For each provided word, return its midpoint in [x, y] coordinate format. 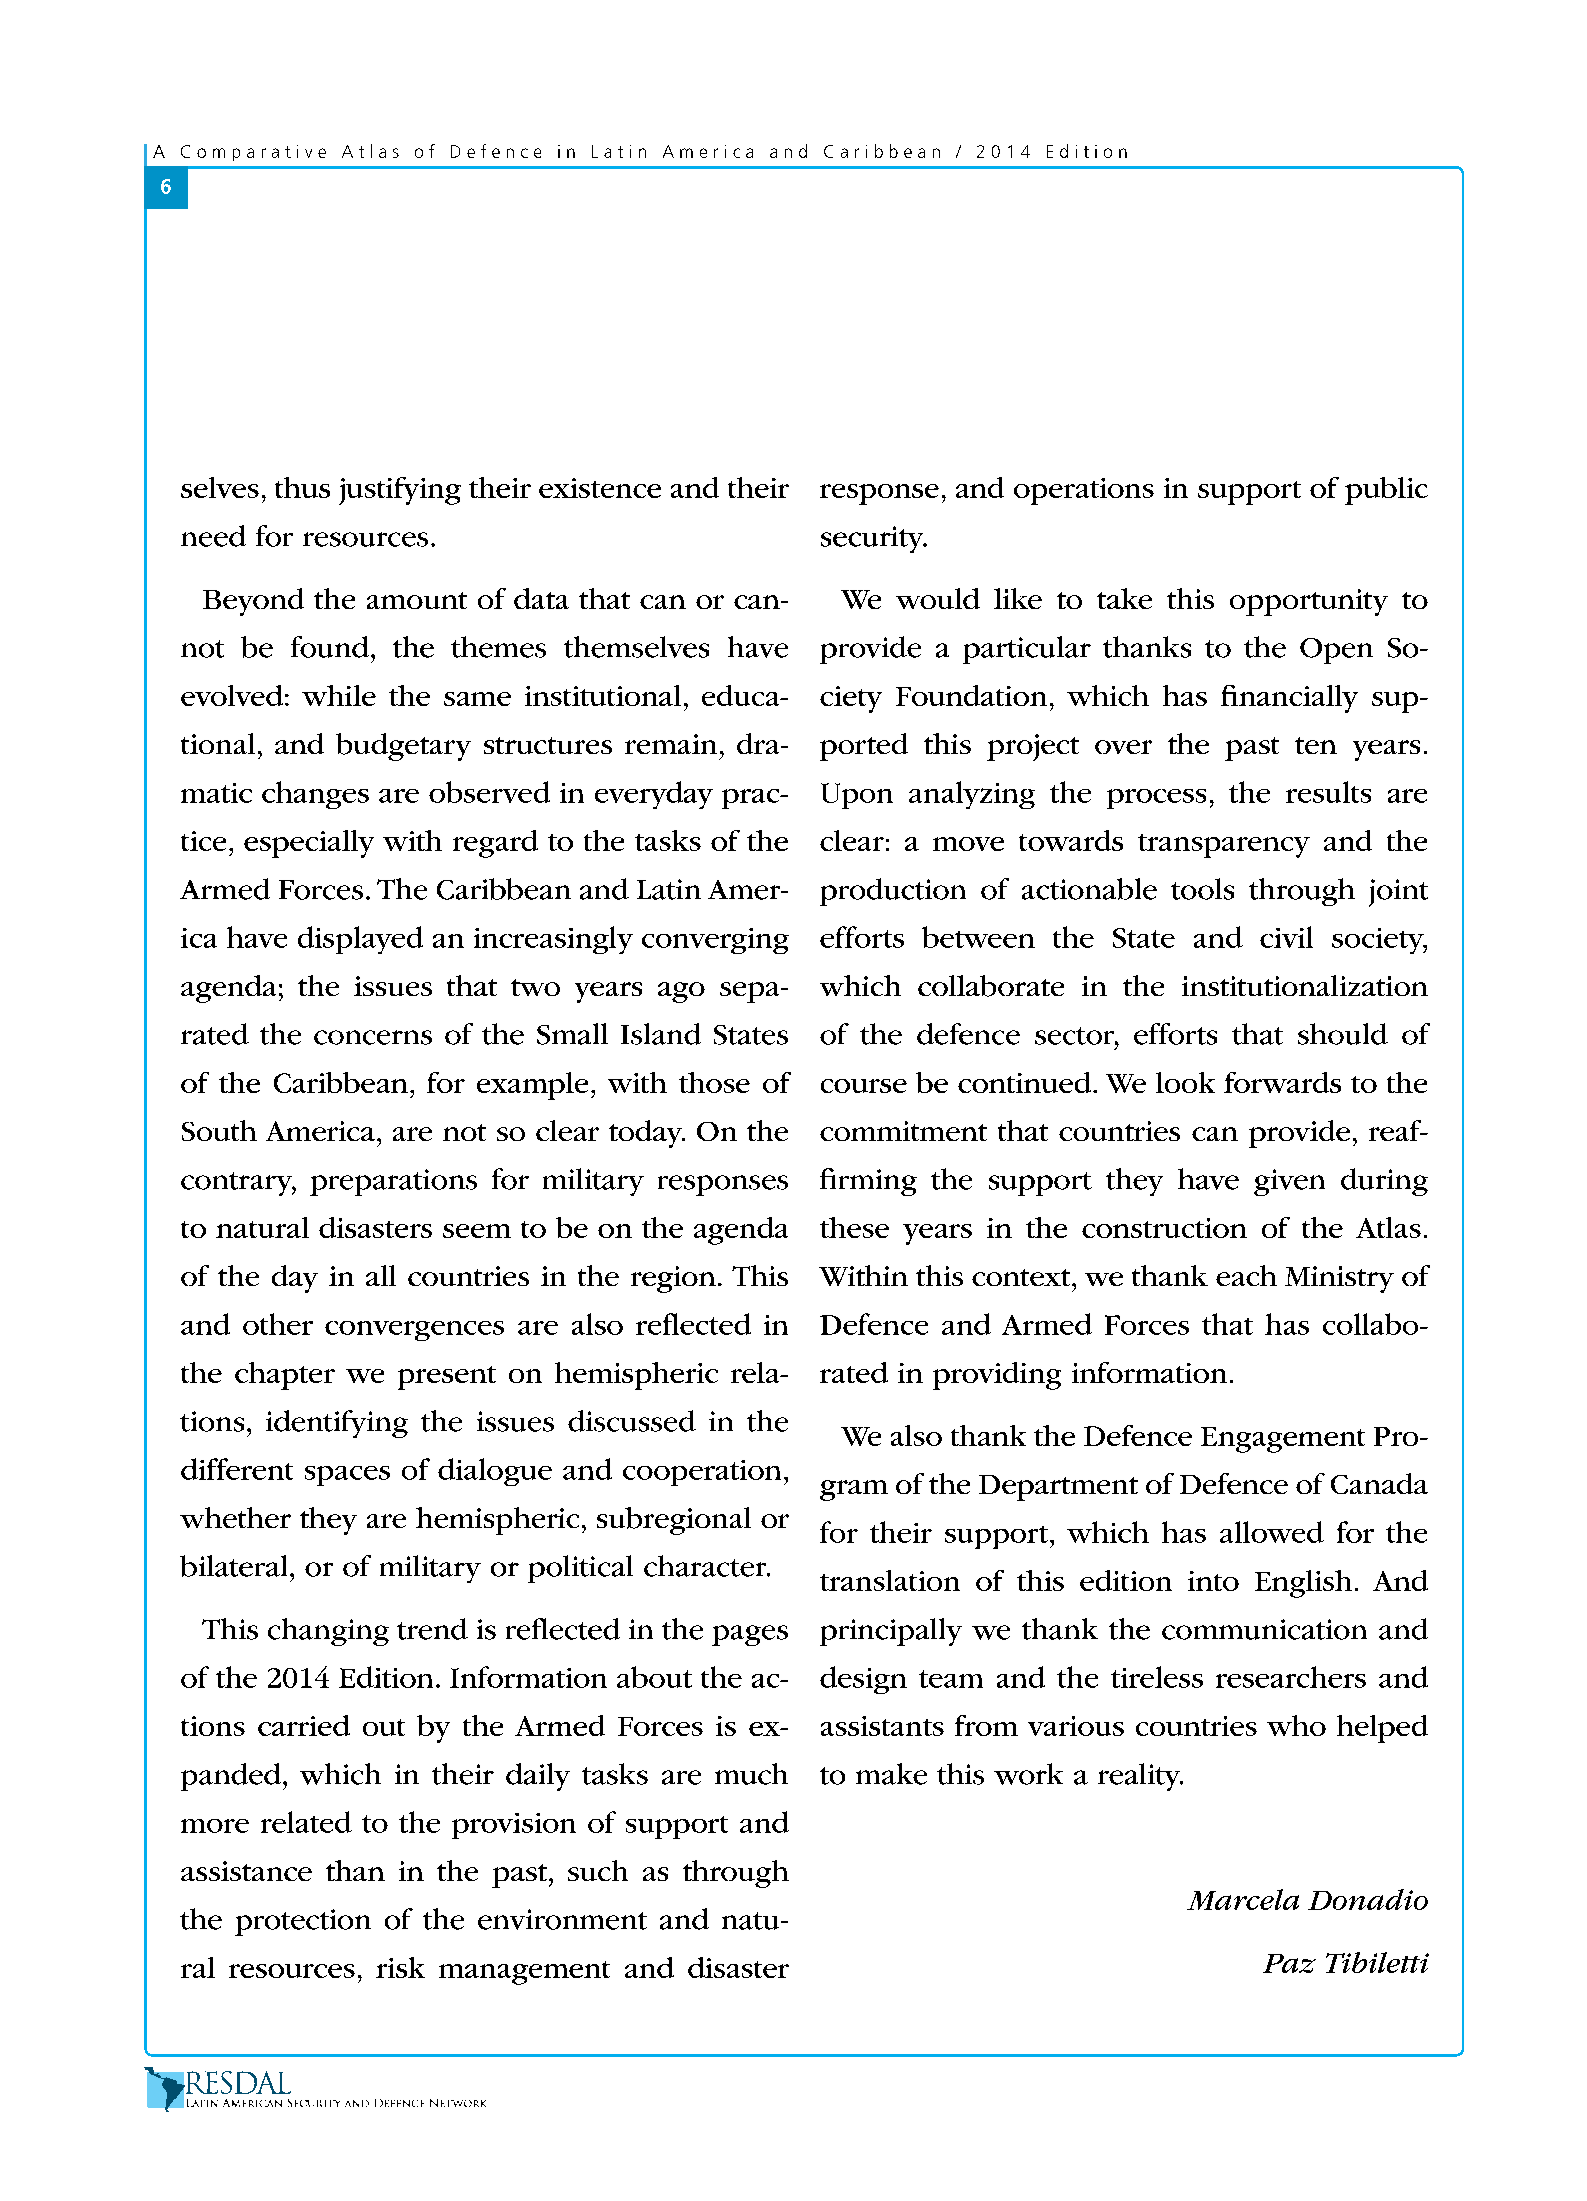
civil [1286, 937]
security [873, 539]
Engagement [1283, 1440]
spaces [347, 1476]
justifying [400, 491]
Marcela [1243, 1899]
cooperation [702, 1473]
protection [303, 1922]
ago [681, 992]
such [598, 1870]
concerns [373, 1037]
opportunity [1309, 602]
